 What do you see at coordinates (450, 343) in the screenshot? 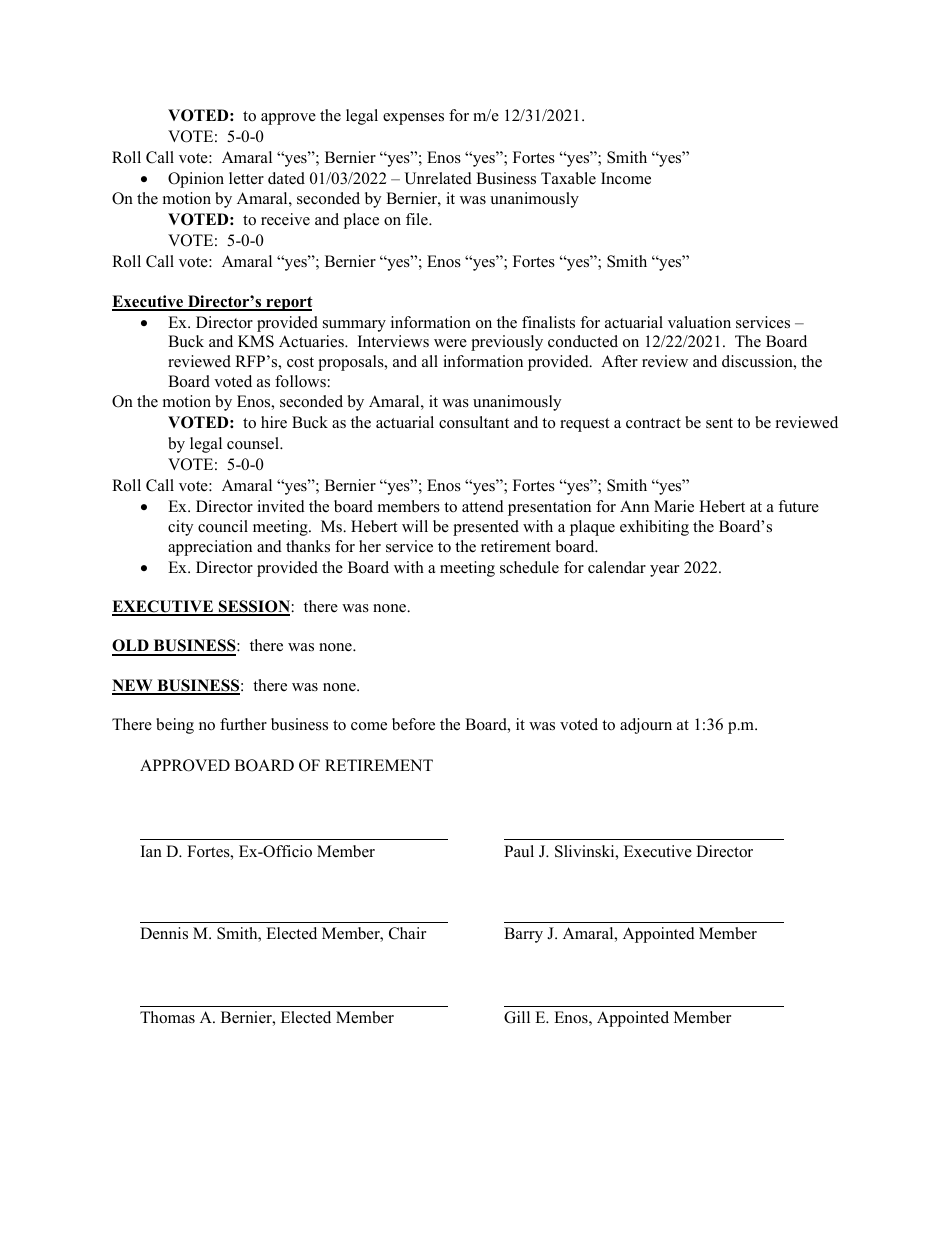
I see `were` at bounding box center [450, 343].
